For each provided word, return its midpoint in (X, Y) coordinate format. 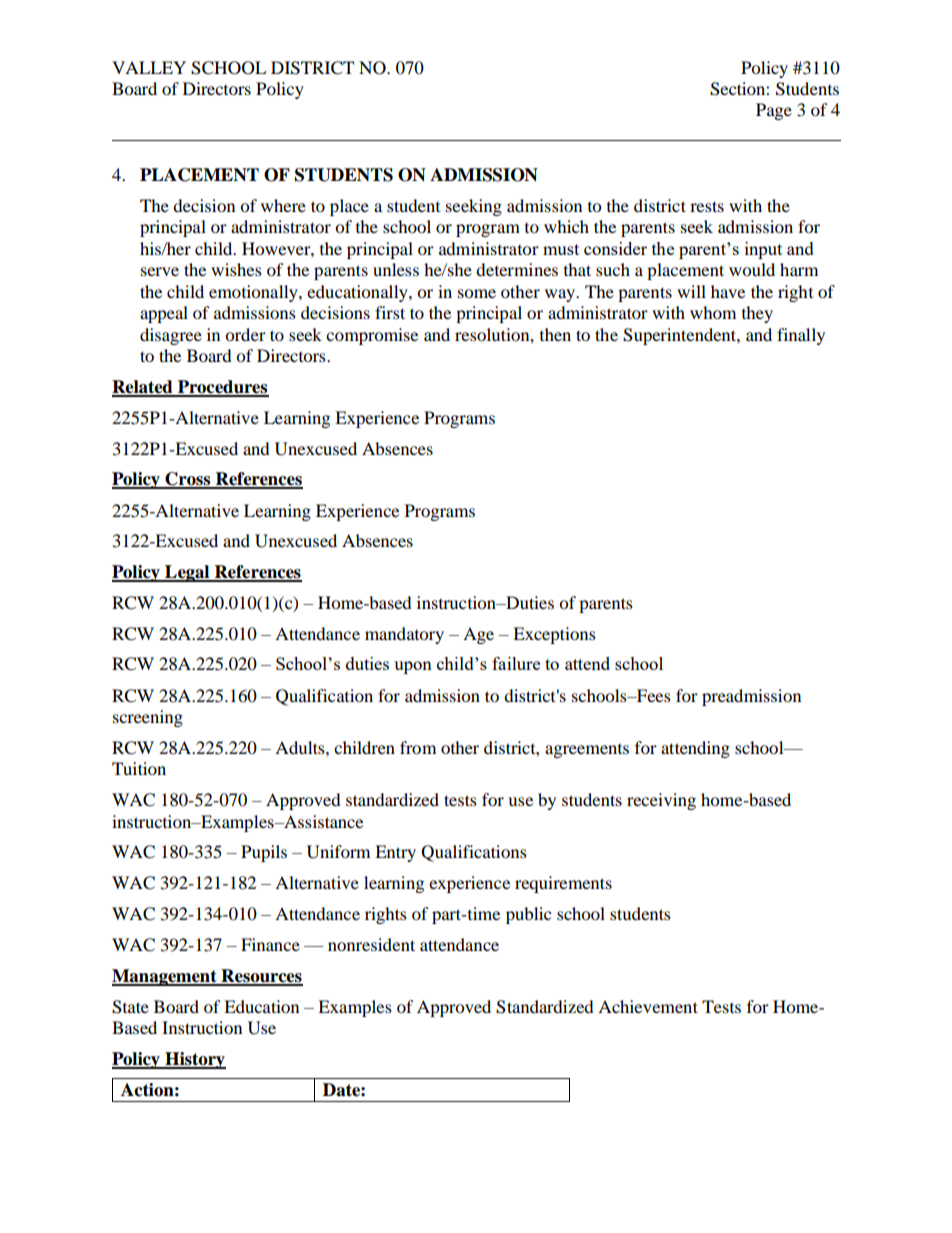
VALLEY (149, 67)
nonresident (371, 944)
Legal (187, 573)
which (566, 226)
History (194, 1060)
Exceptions (554, 635)
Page (774, 111)
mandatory (404, 635)
